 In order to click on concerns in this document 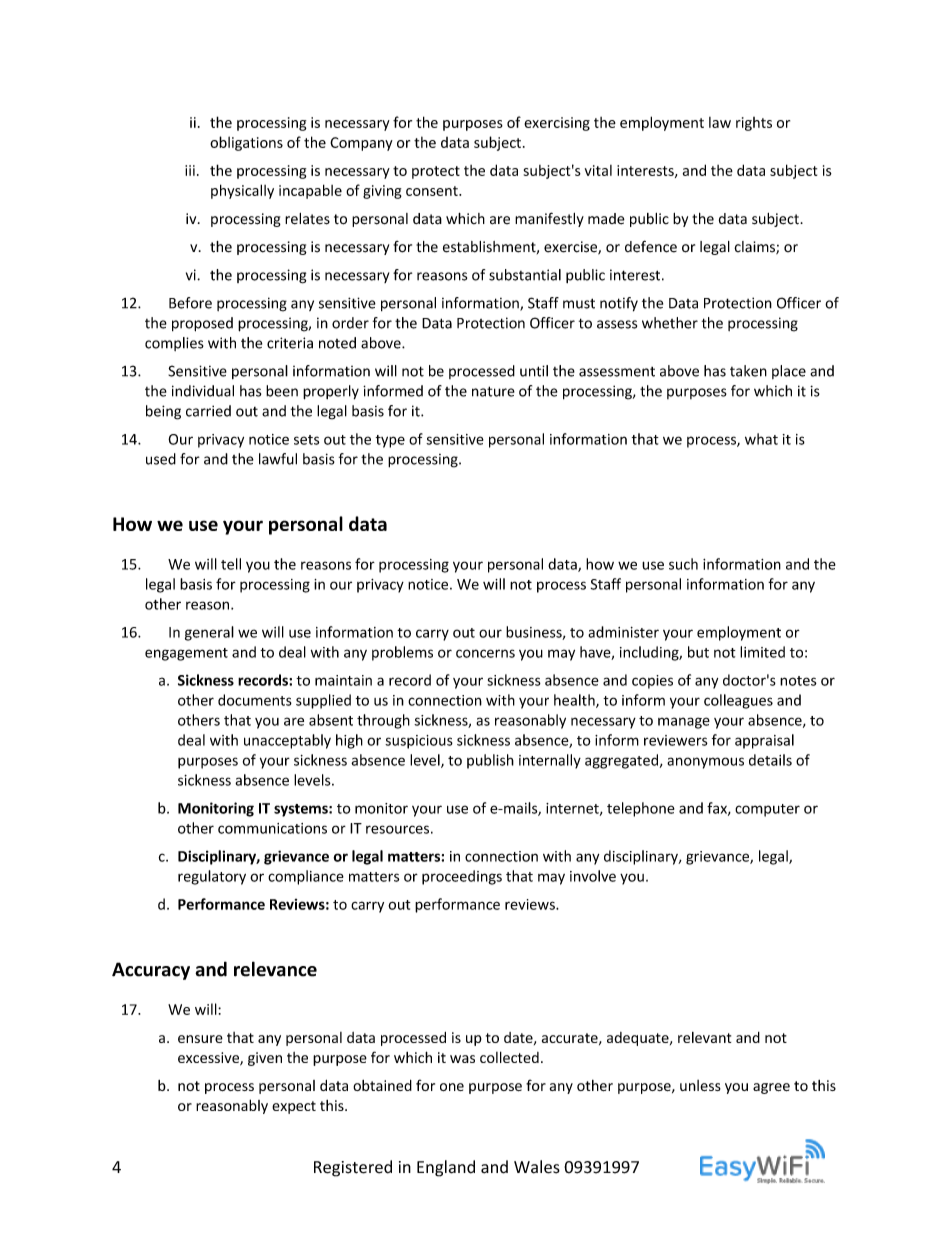, I will do `click(485, 653)`.
